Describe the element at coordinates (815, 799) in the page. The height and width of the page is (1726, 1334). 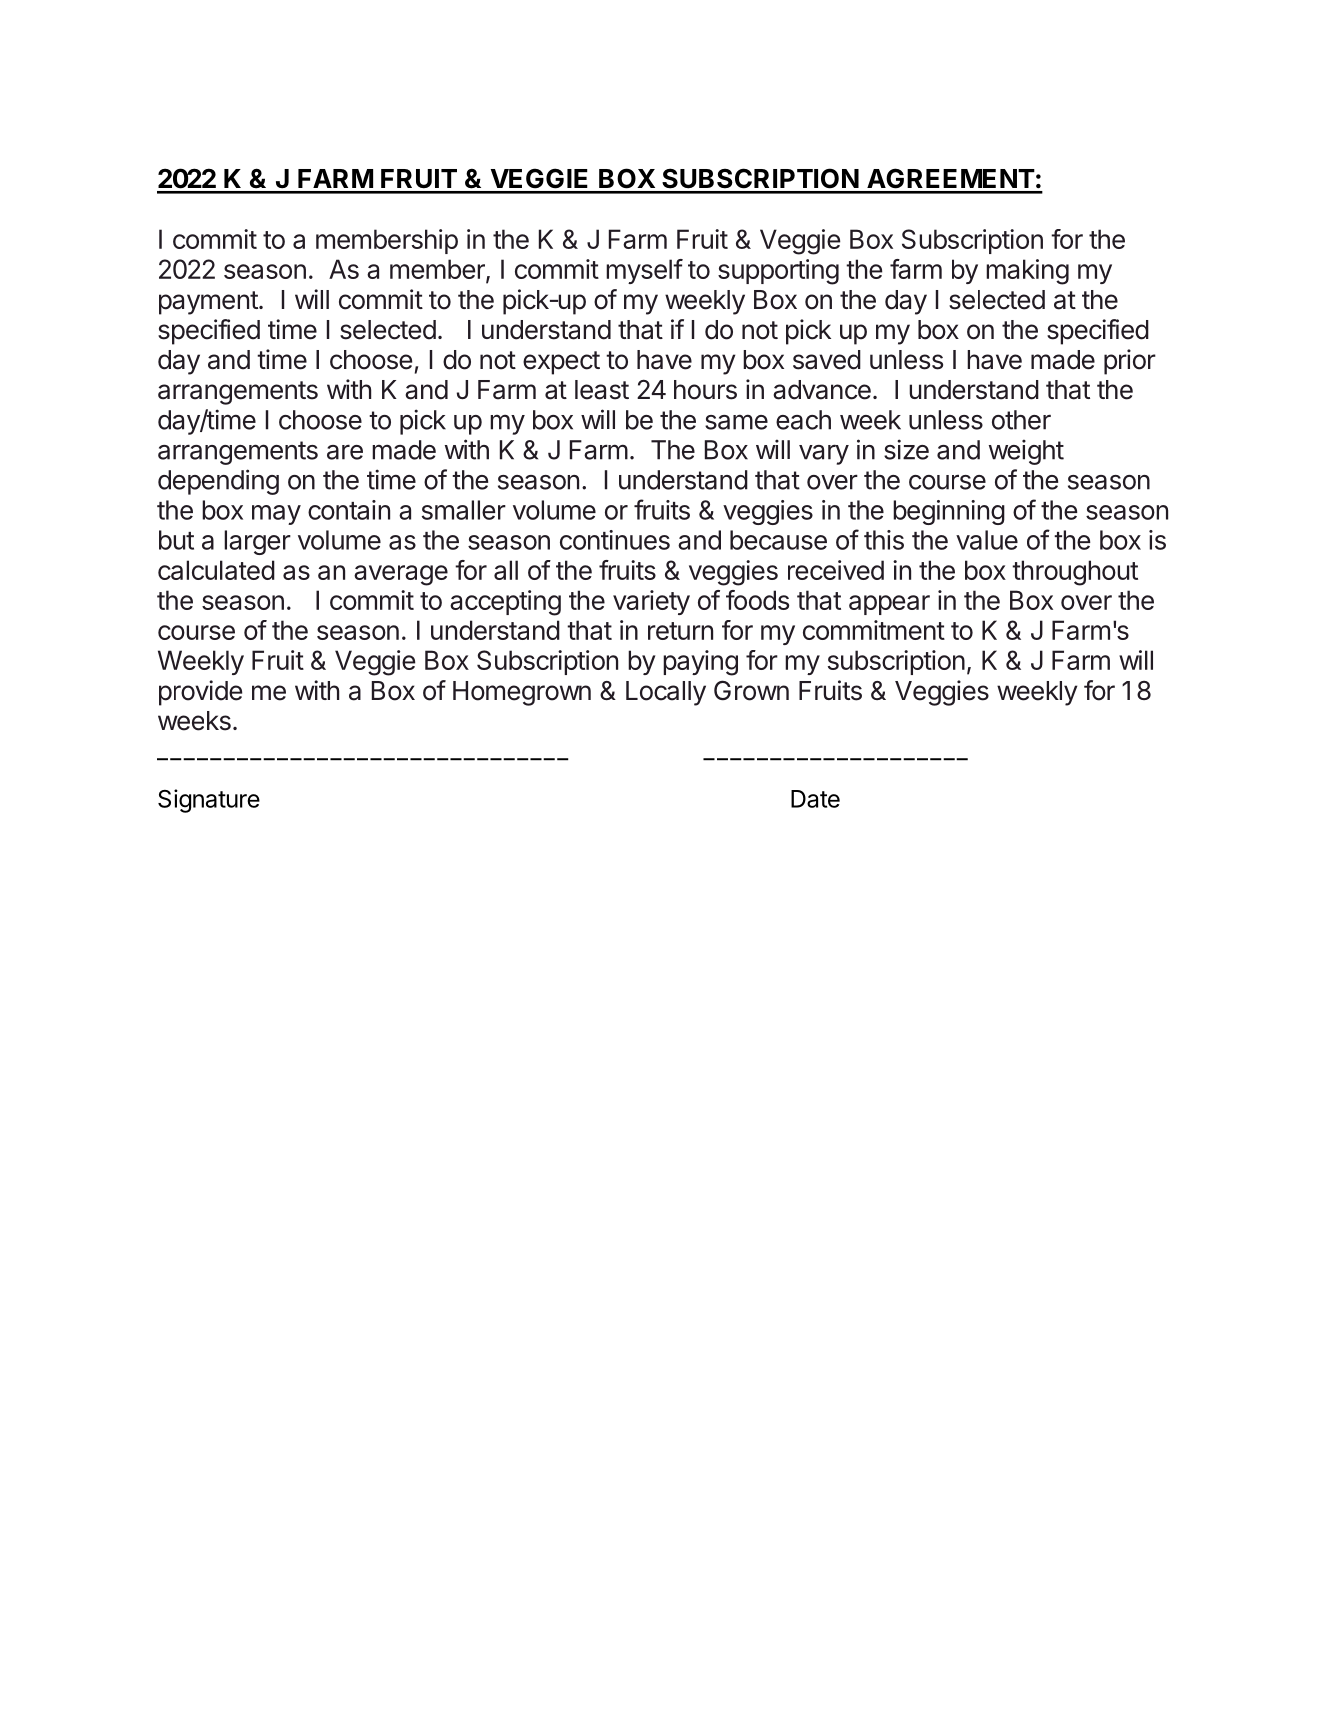
I see `Date` at that location.
